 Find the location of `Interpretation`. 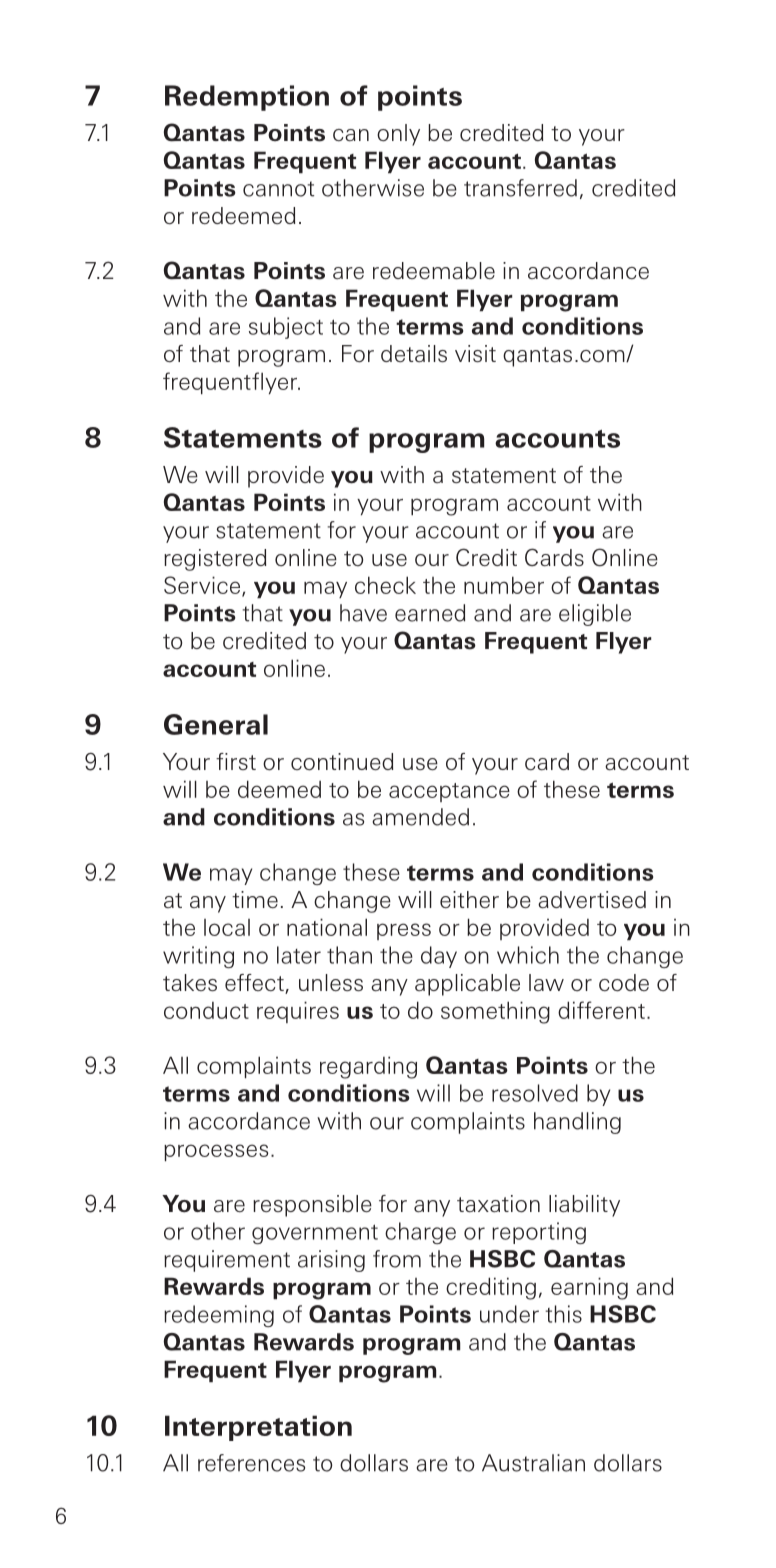

Interpretation is located at coordinates (258, 1428).
